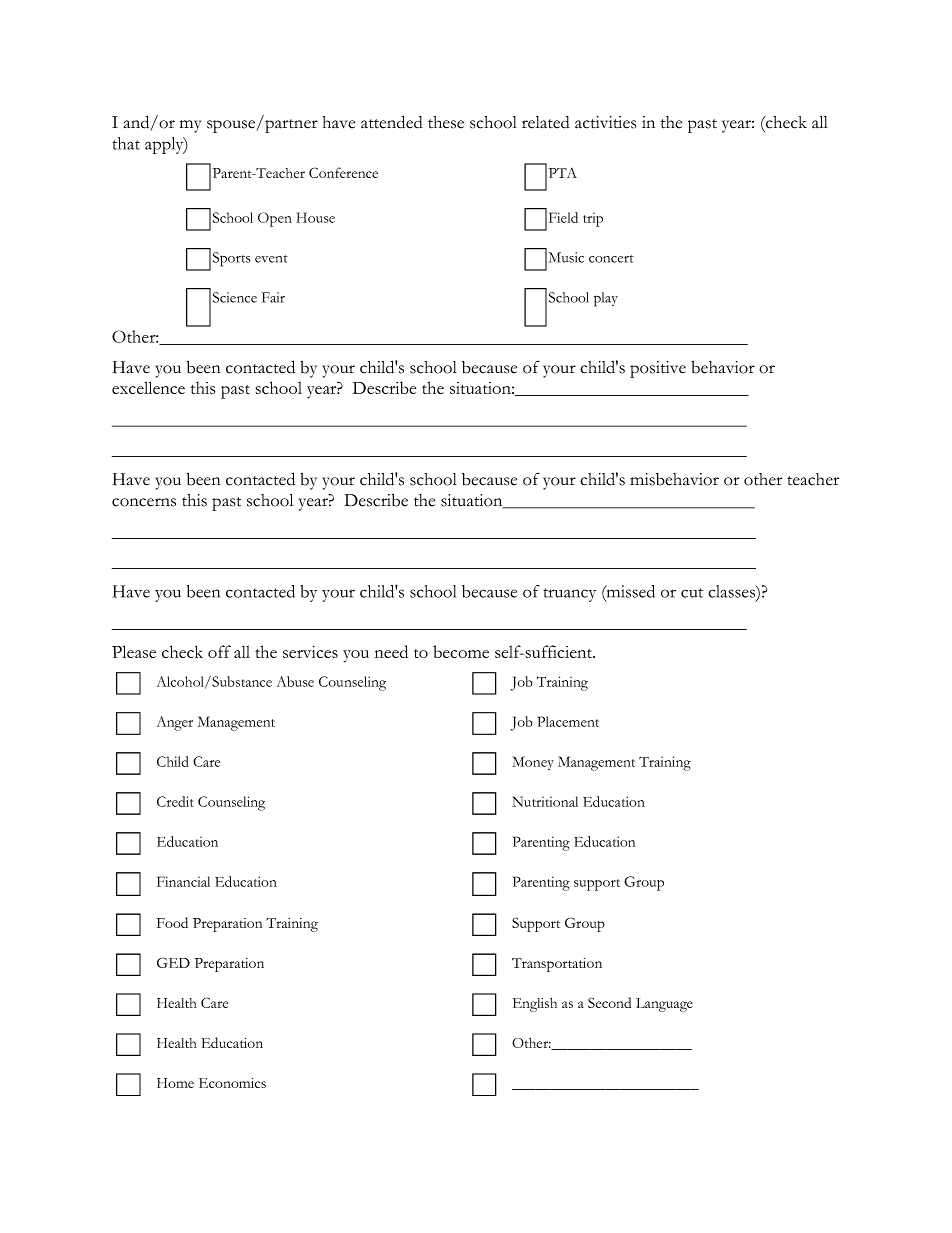  Describe the element at coordinates (534, 1005) in the screenshot. I see `English` at that location.
